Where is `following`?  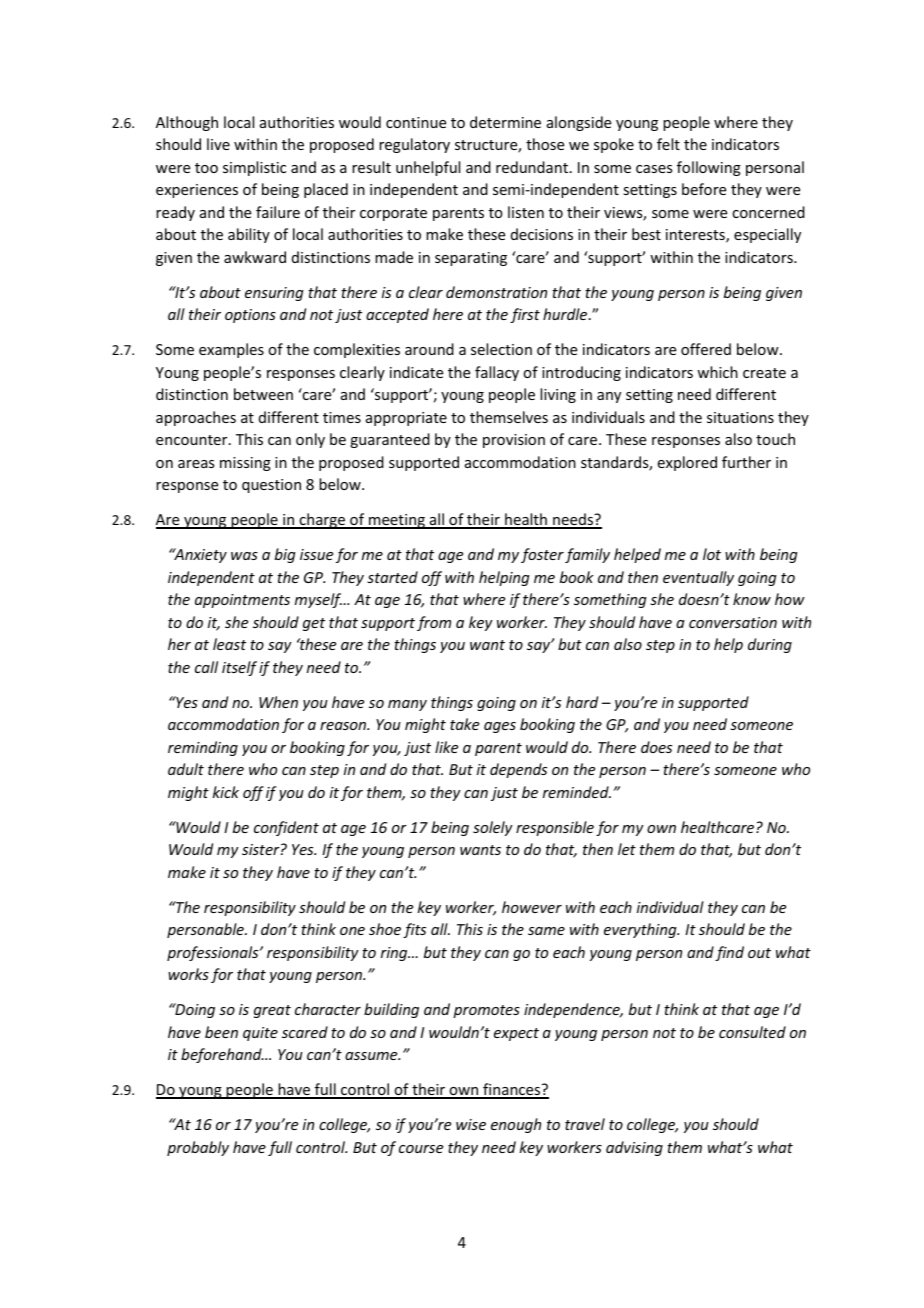 following is located at coordinates (709, 168).
